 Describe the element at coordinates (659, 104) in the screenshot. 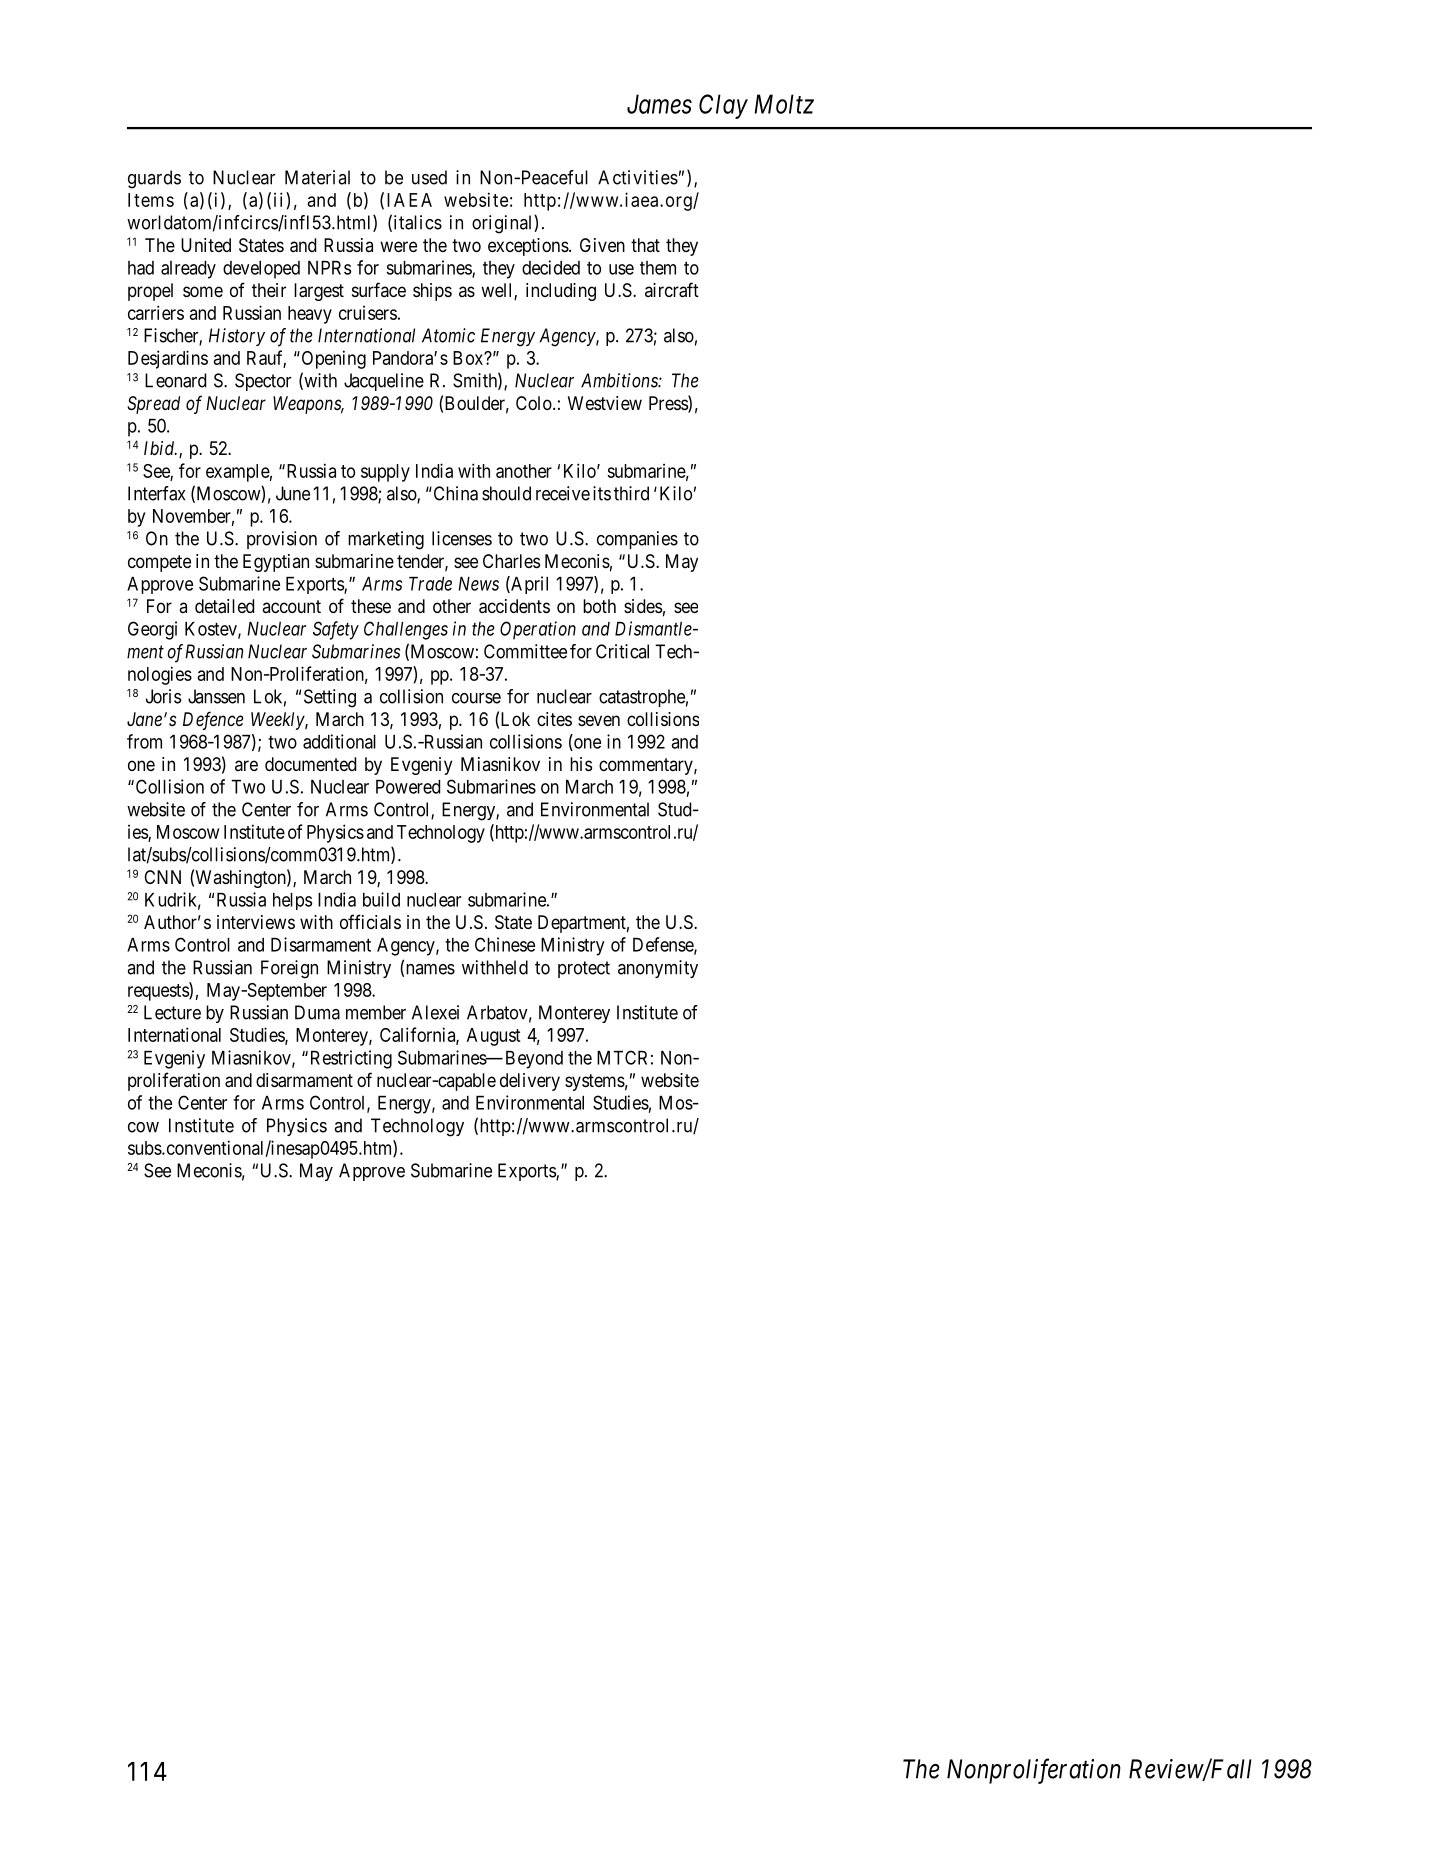

I see `James` at that location.
